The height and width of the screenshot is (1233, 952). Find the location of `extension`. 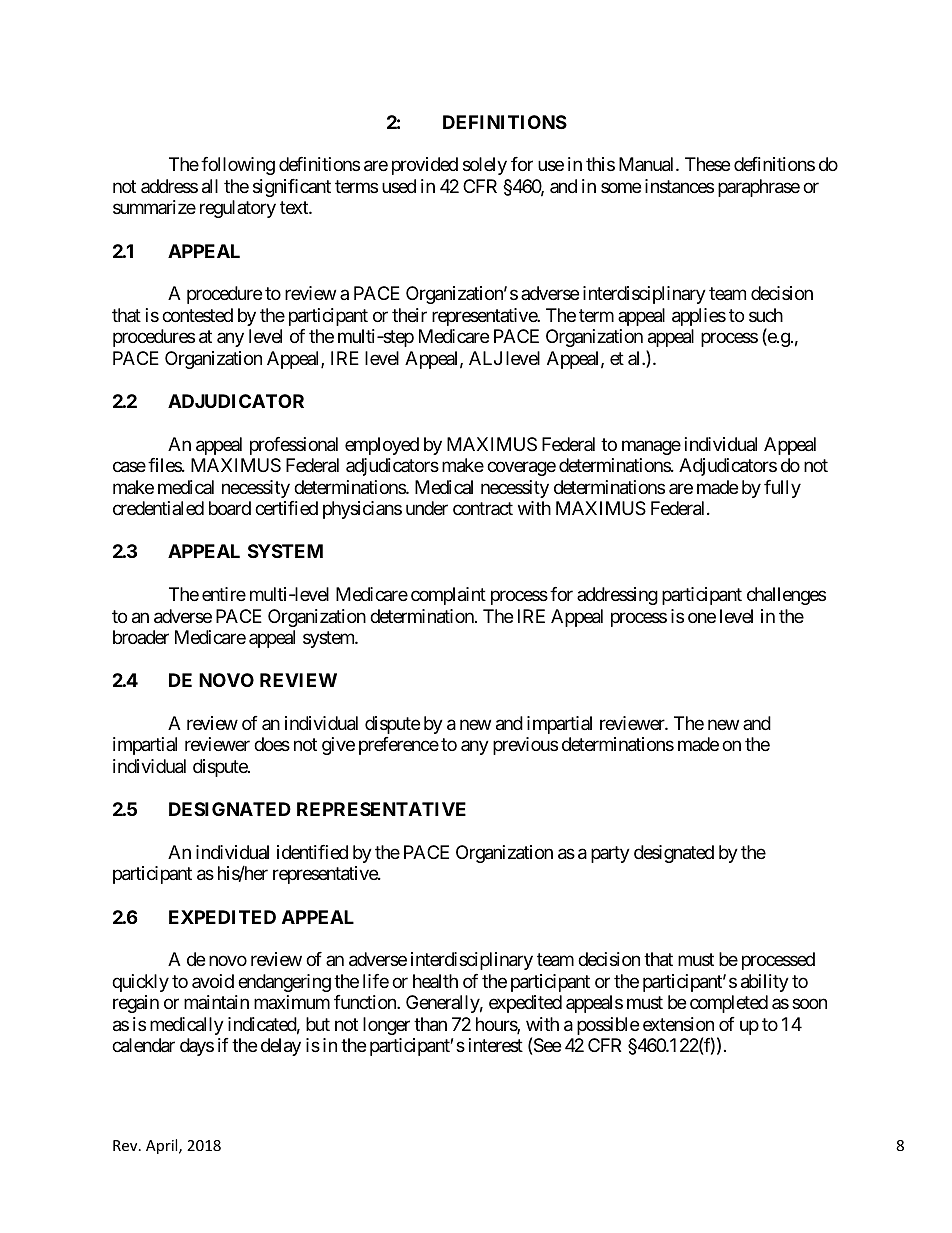

extension is located at coordinates (678, 1024).
